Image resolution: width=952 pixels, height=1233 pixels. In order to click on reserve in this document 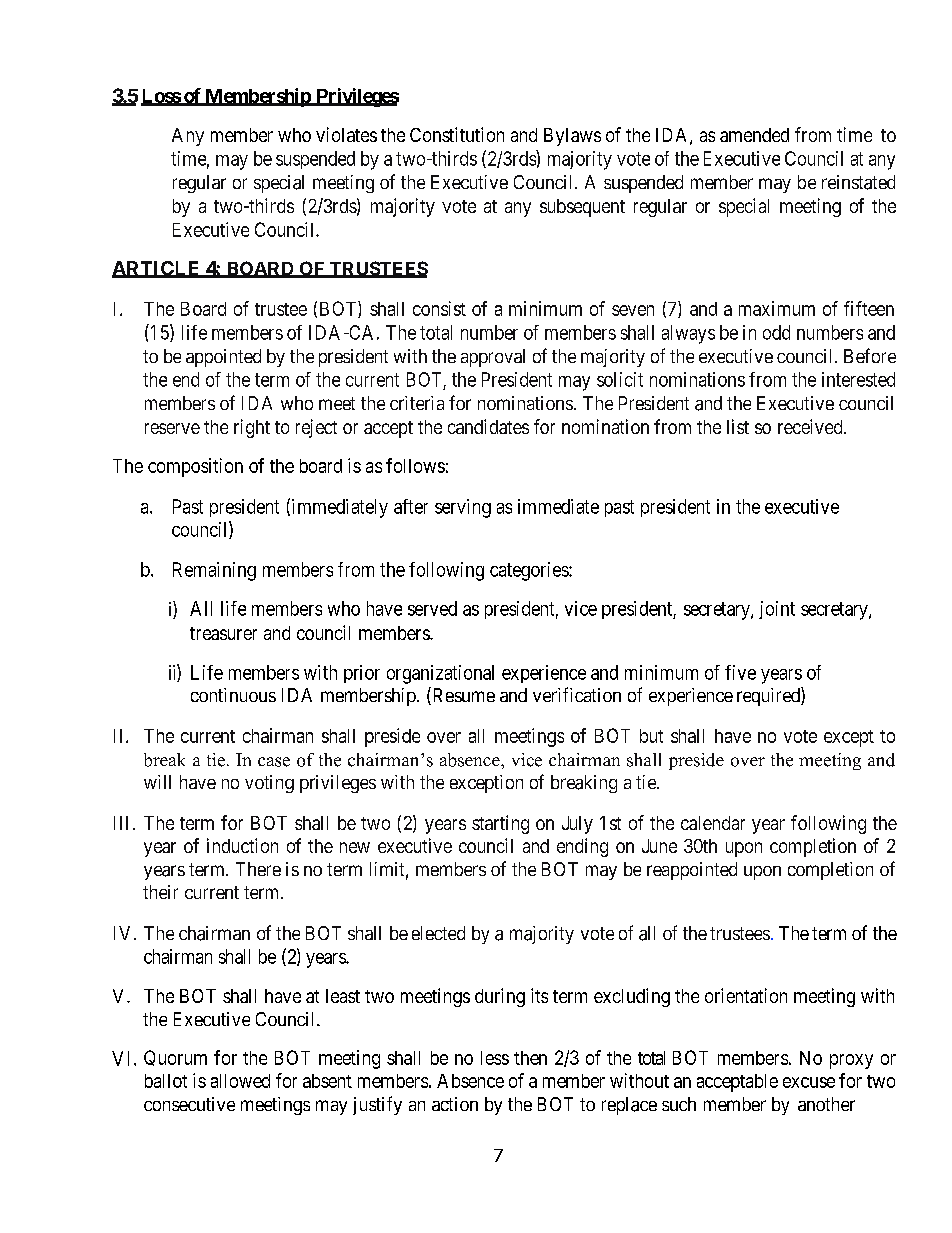, I will do `click(172, 428)`.
